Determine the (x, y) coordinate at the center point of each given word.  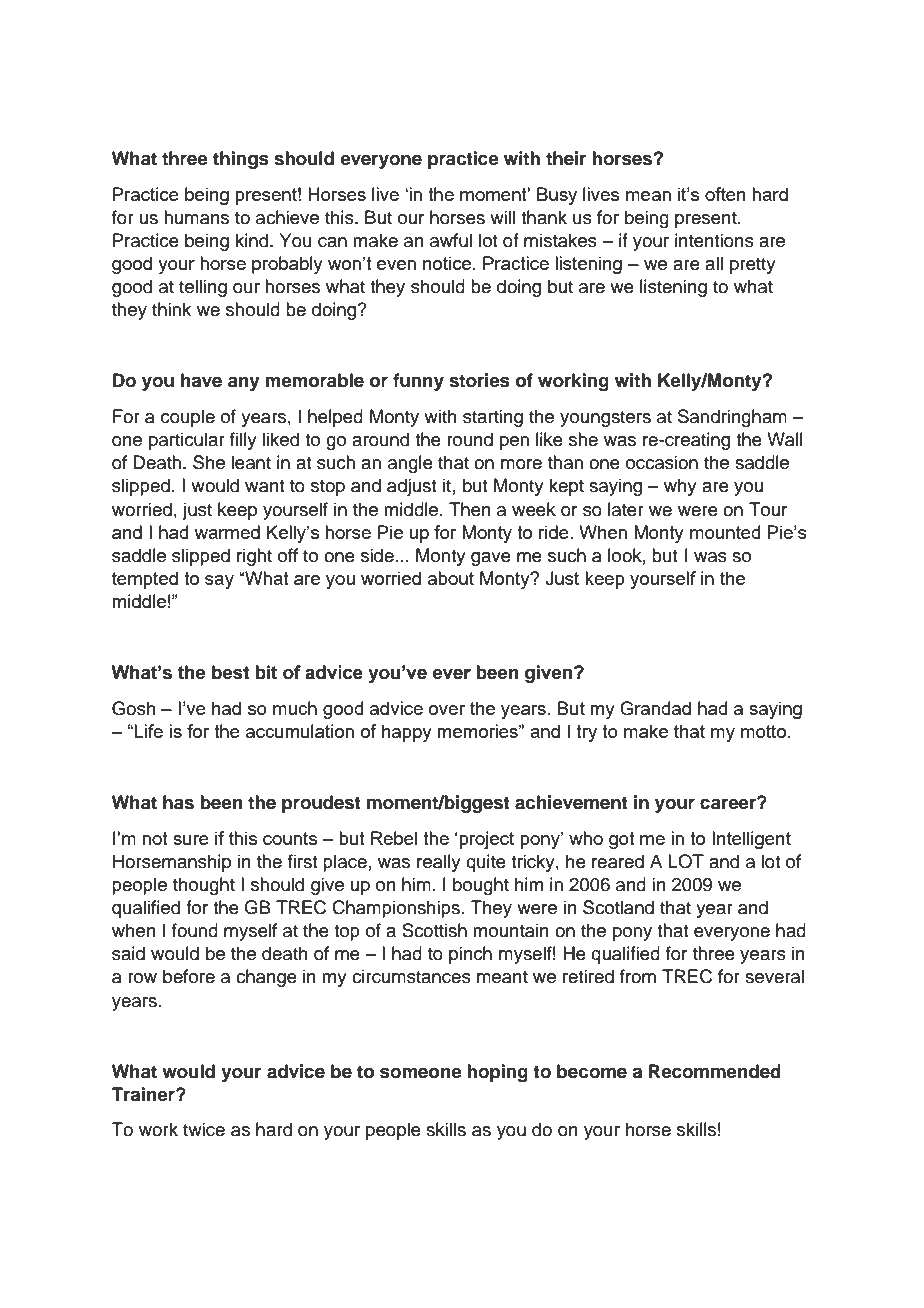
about (451, 578)
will (502, 217)
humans (196, 217)
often (725, 194)
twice (204, 1129)
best (231, 672)
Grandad (655, 708)
